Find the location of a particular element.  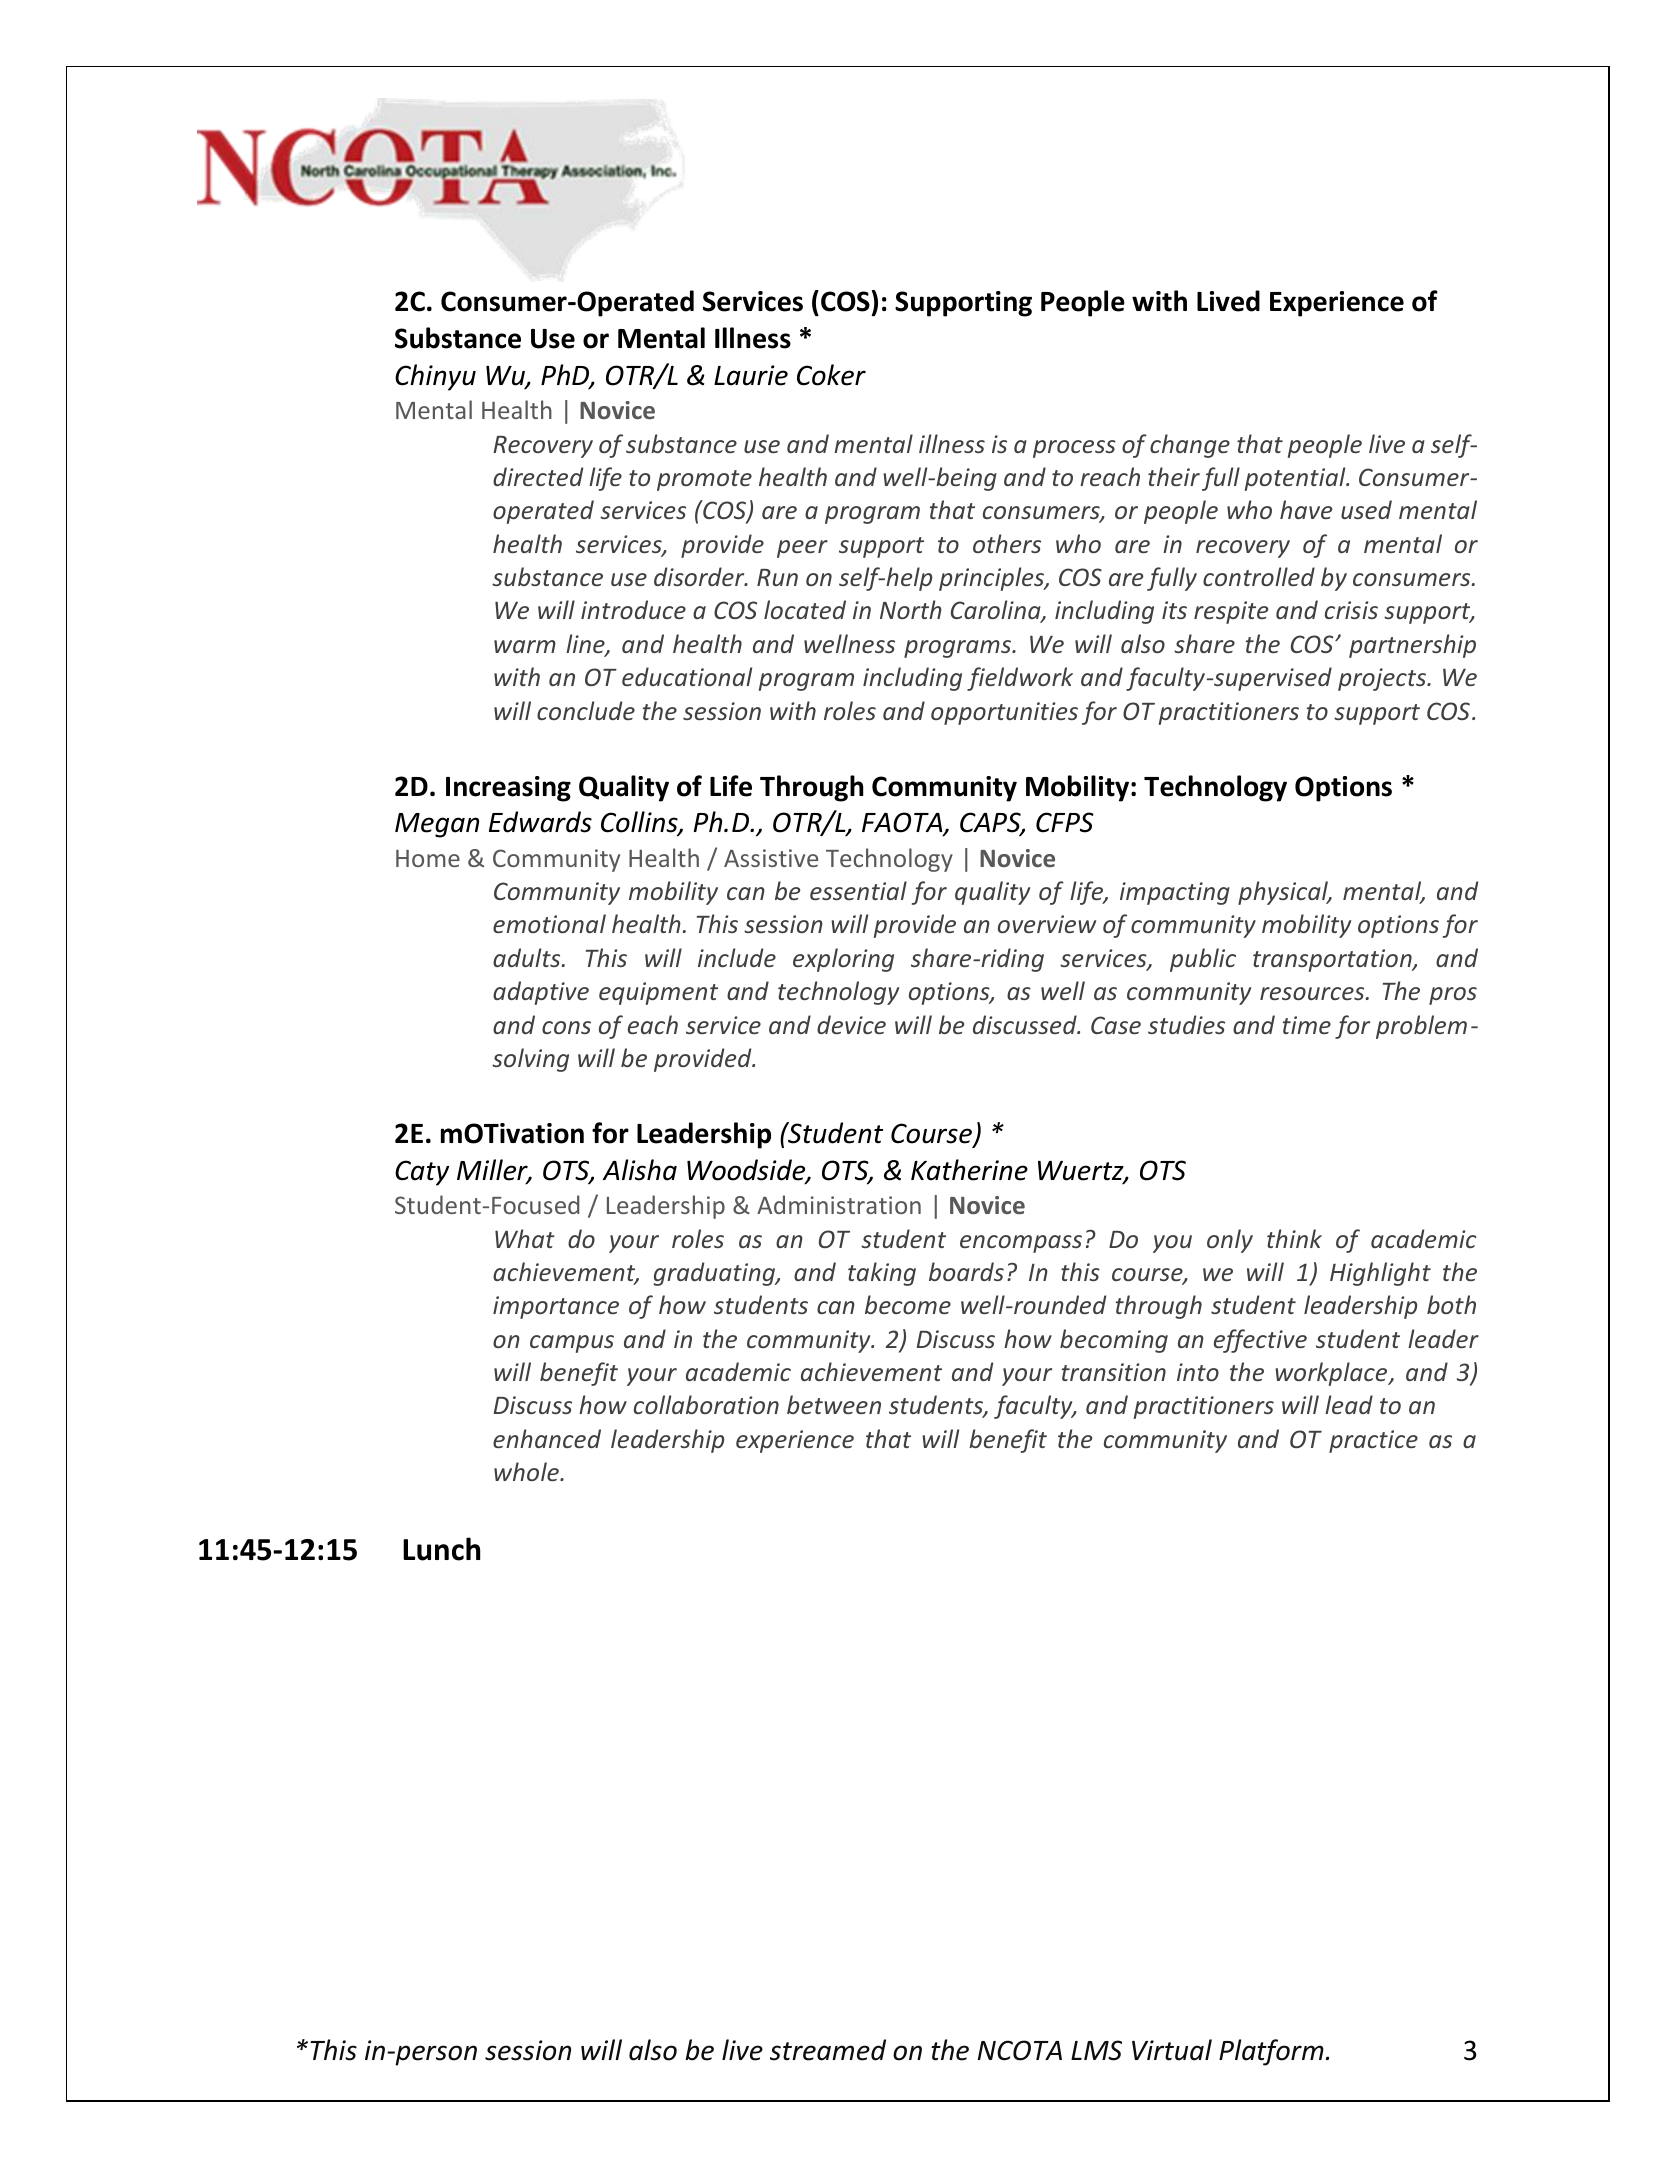

potential is located at coordinates (1296, 479).
